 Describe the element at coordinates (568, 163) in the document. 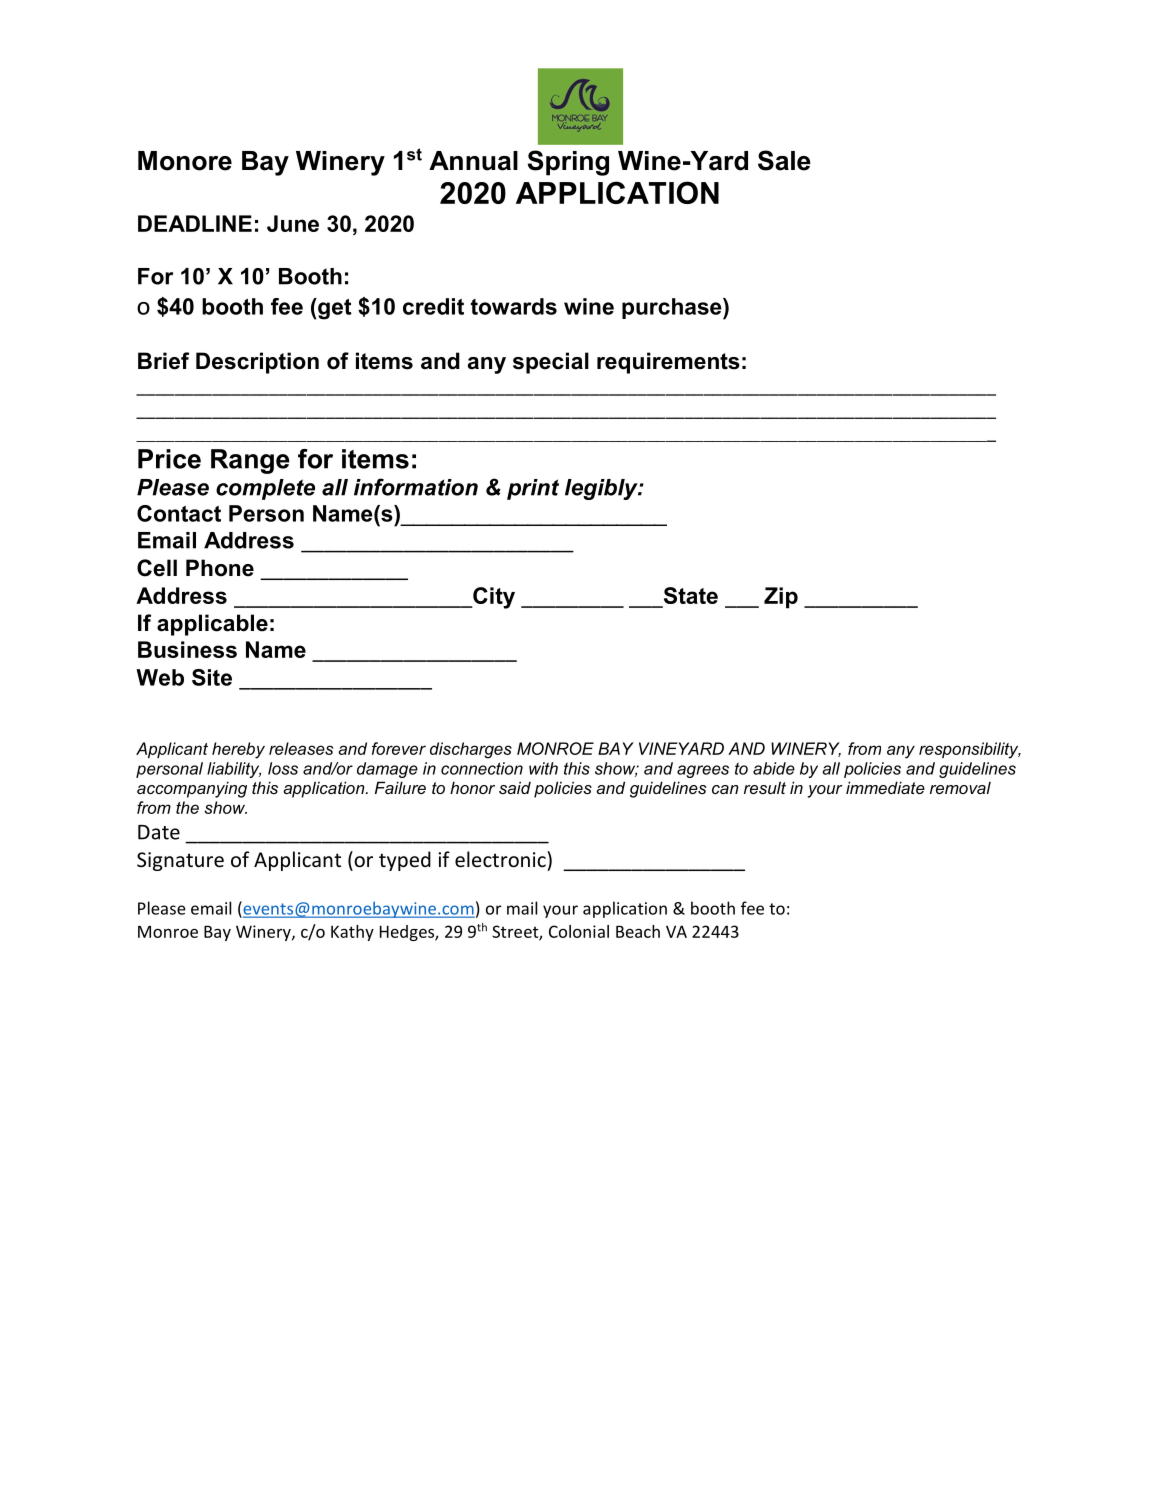

I see `Spring` at that location.
